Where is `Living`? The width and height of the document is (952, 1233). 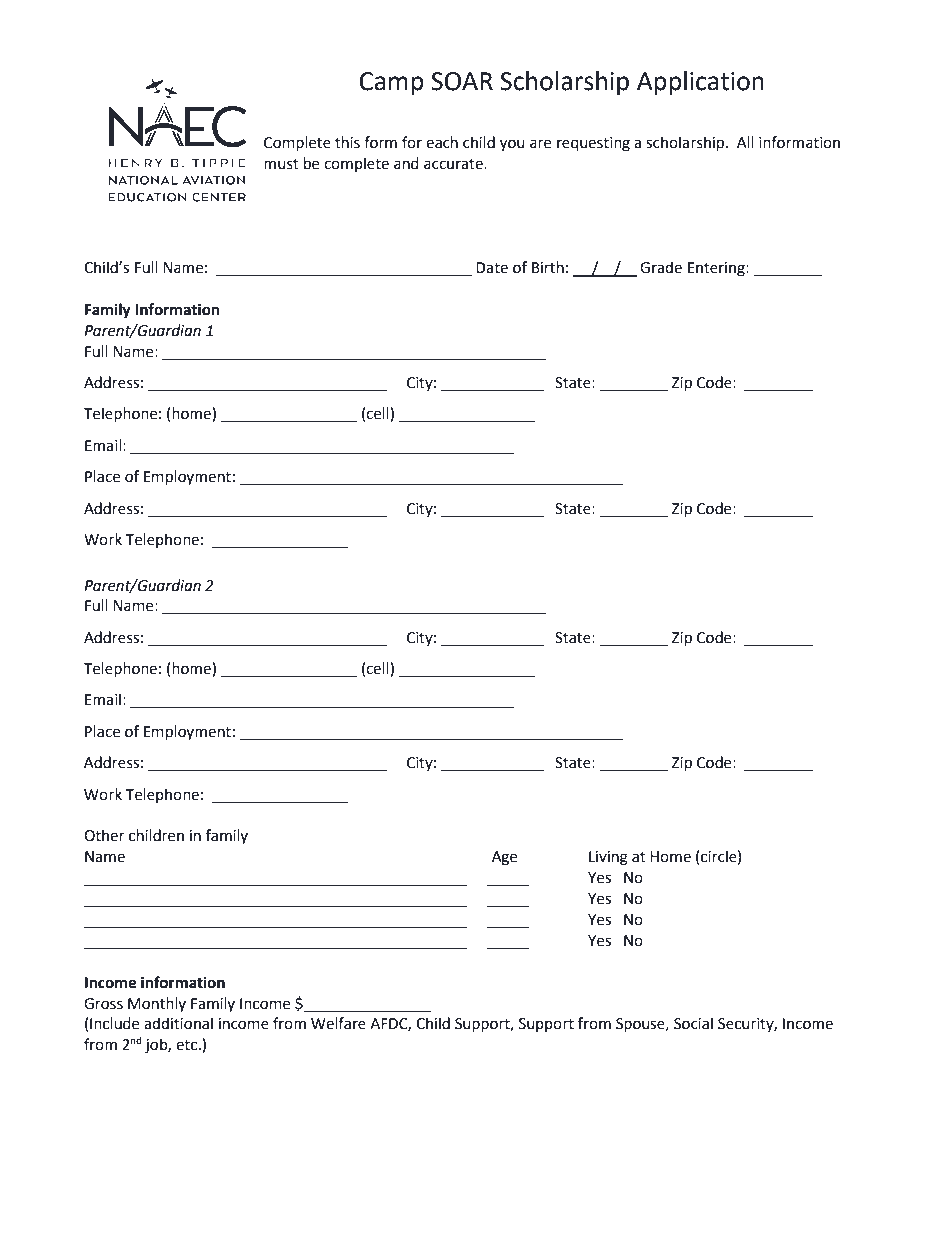
Living is located at coordinates (608, 858).
